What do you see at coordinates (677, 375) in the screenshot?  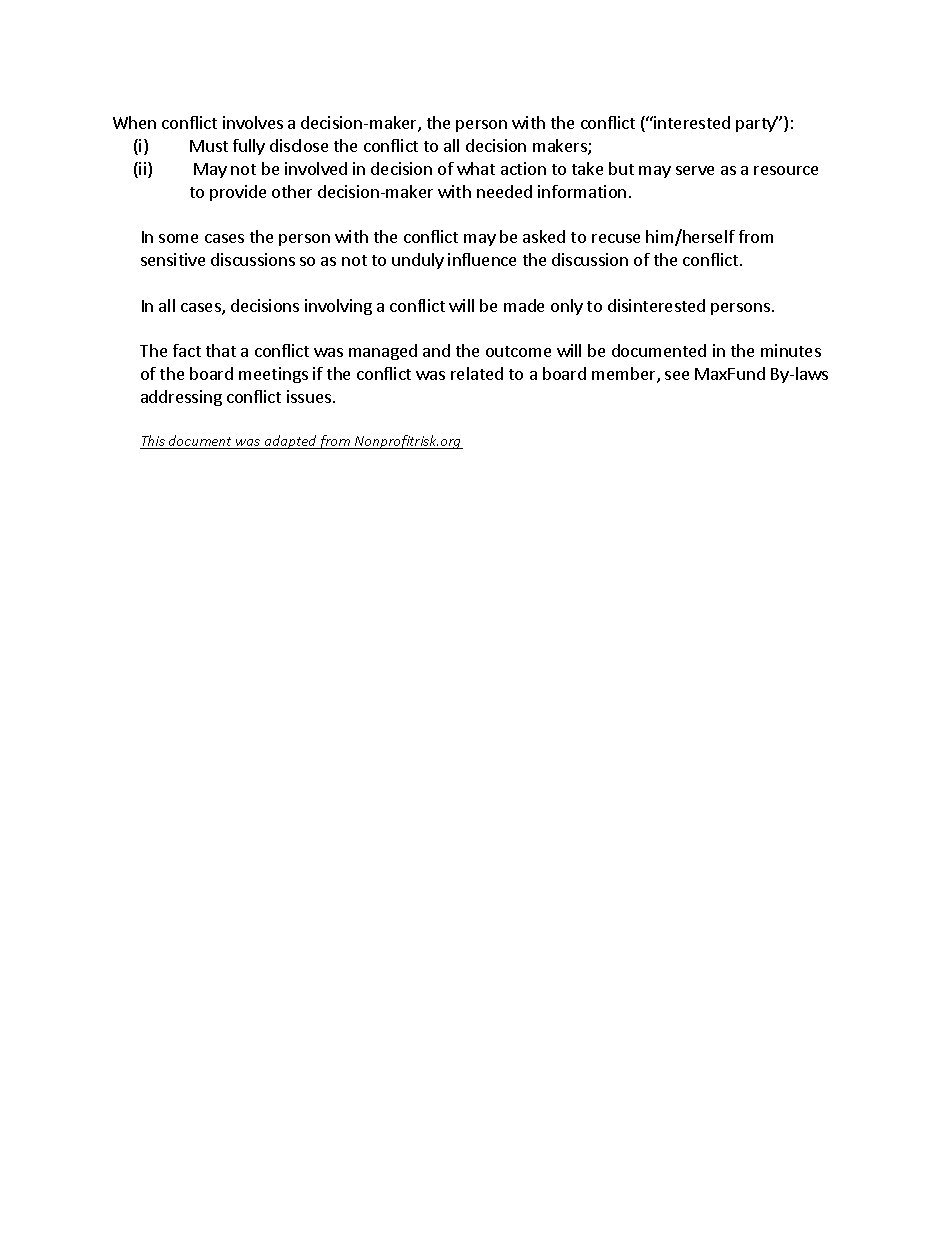 I see `see` at bounding box center [677, 375].
